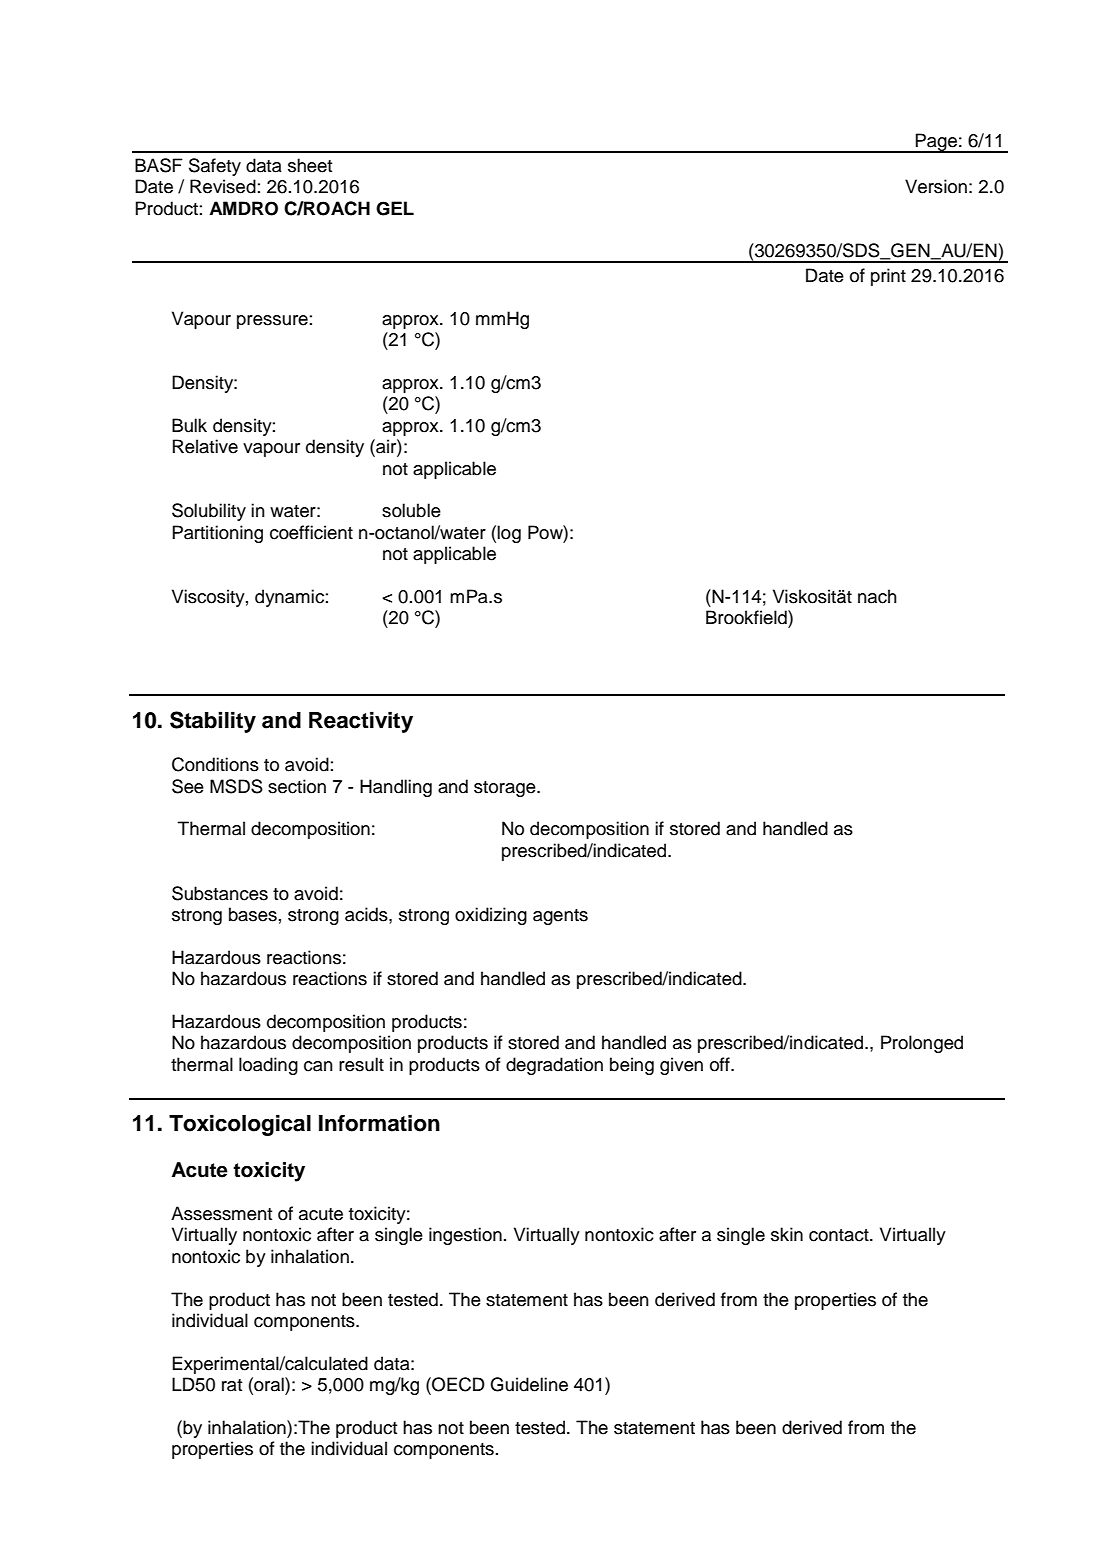 The image size is (1107, 1566). What do you see at coordinates (922, 1044) in the screenshot?
I see `Prolonged` at bounding box center [922, 1044].
